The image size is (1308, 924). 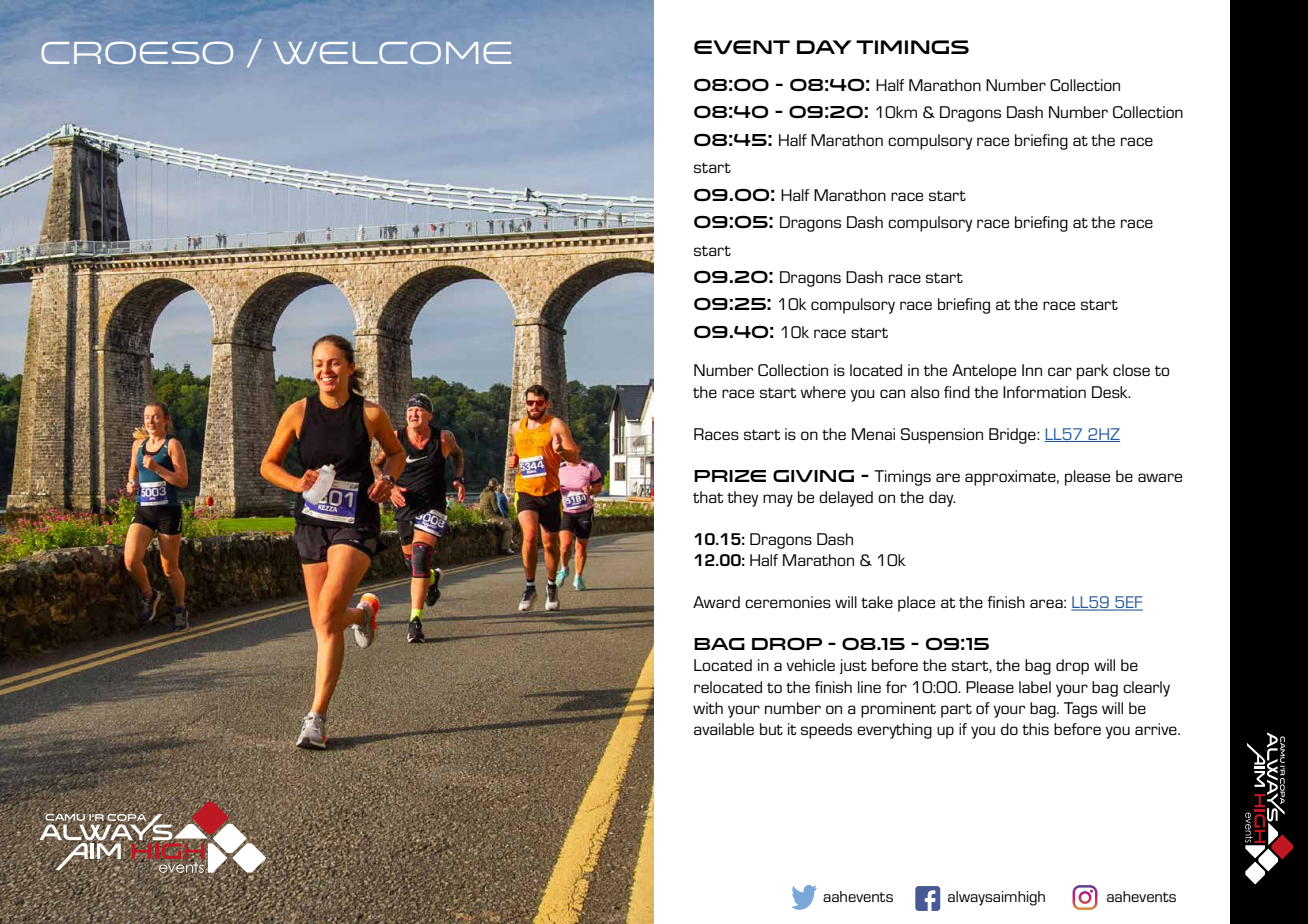 I want to click on aware, so click(x=1160, y=477).
